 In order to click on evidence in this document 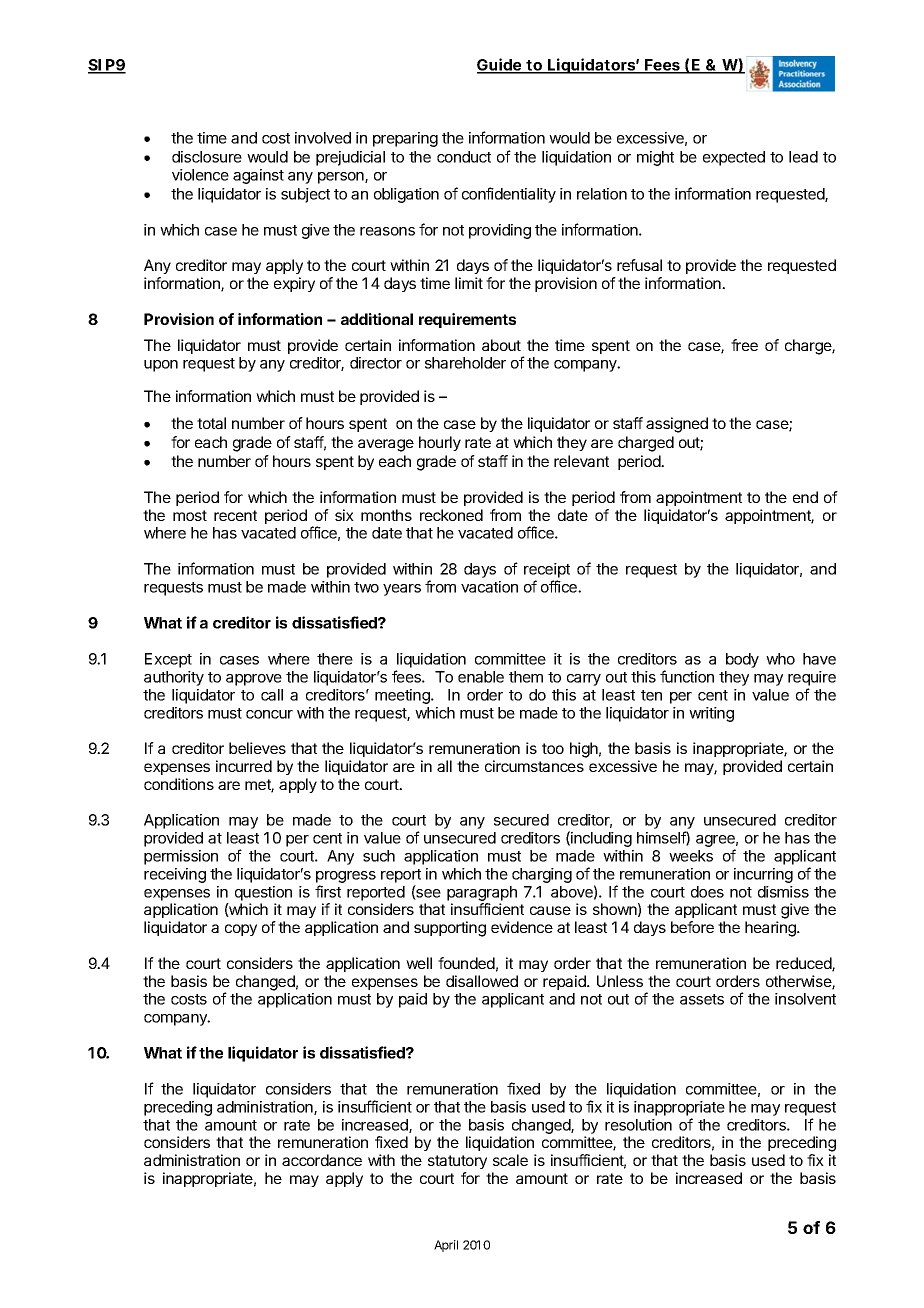, I will do `click(522, 927)`.
